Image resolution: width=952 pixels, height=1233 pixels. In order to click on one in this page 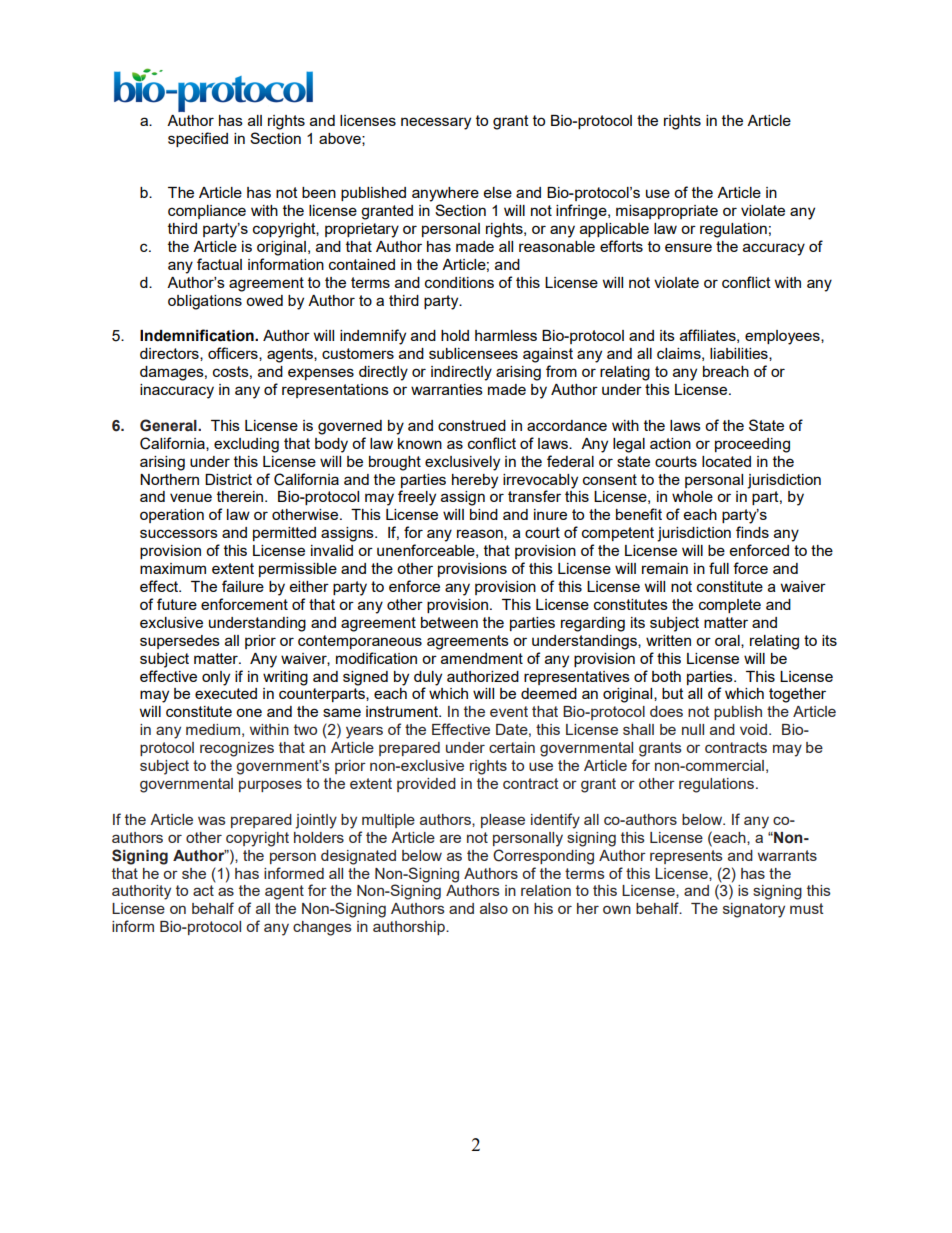, I will do `click(249, 712)`.
